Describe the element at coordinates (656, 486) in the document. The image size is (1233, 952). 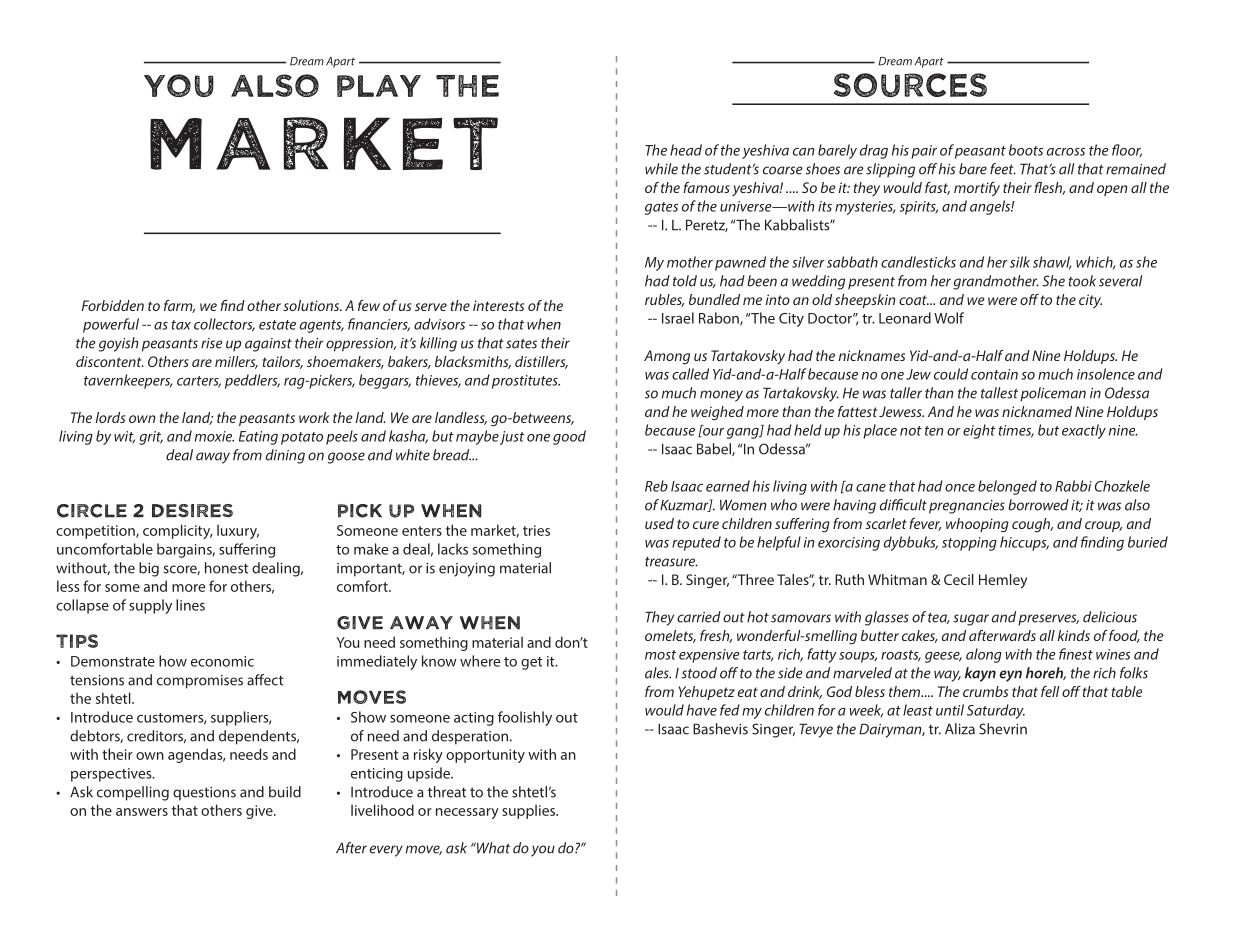
I see `Reb` at that location.
